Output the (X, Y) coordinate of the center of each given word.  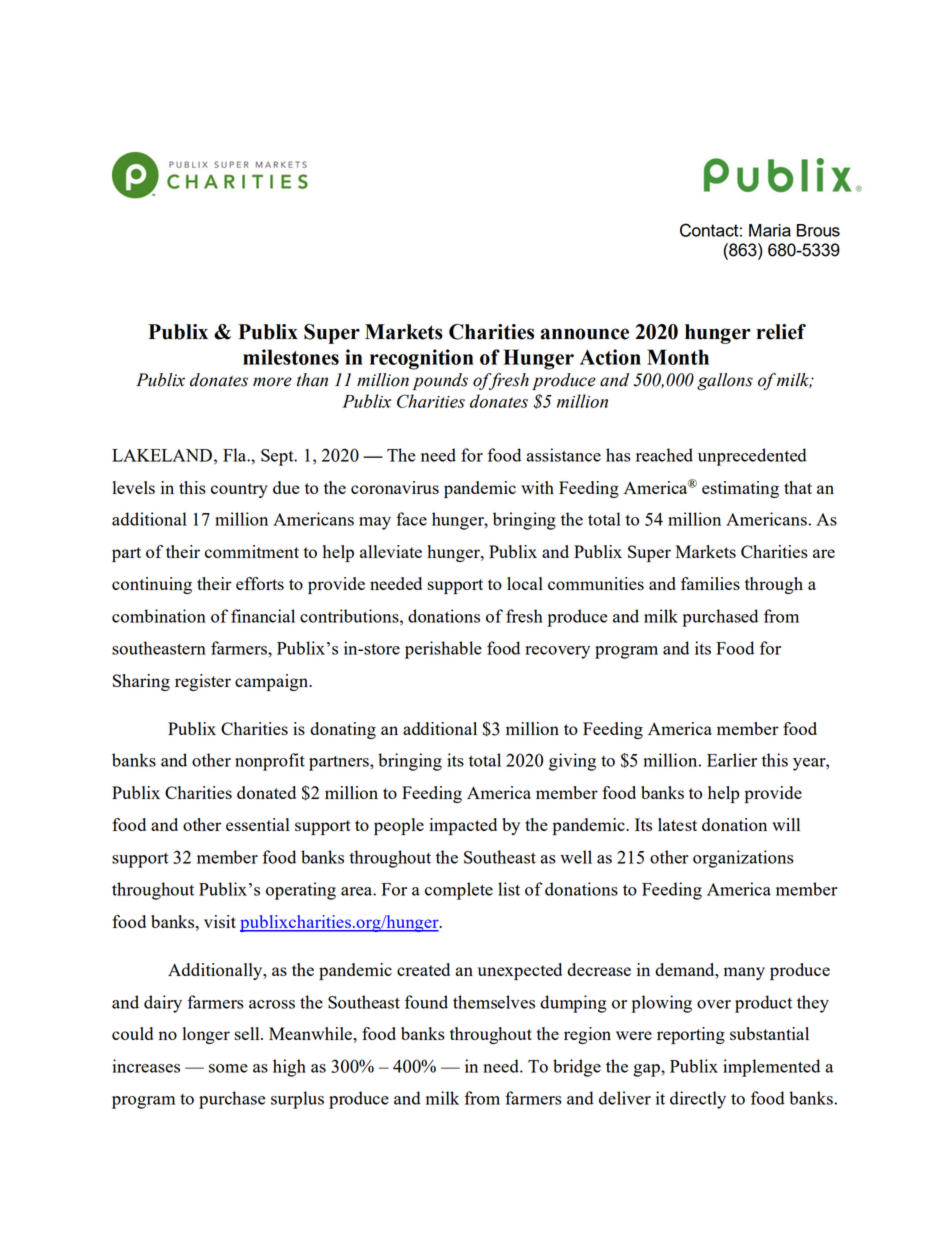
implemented (771, 1068)
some (228, 1068)
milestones (291, 357)
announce (584, 334)
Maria (770, 230)
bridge (577, 1068)
